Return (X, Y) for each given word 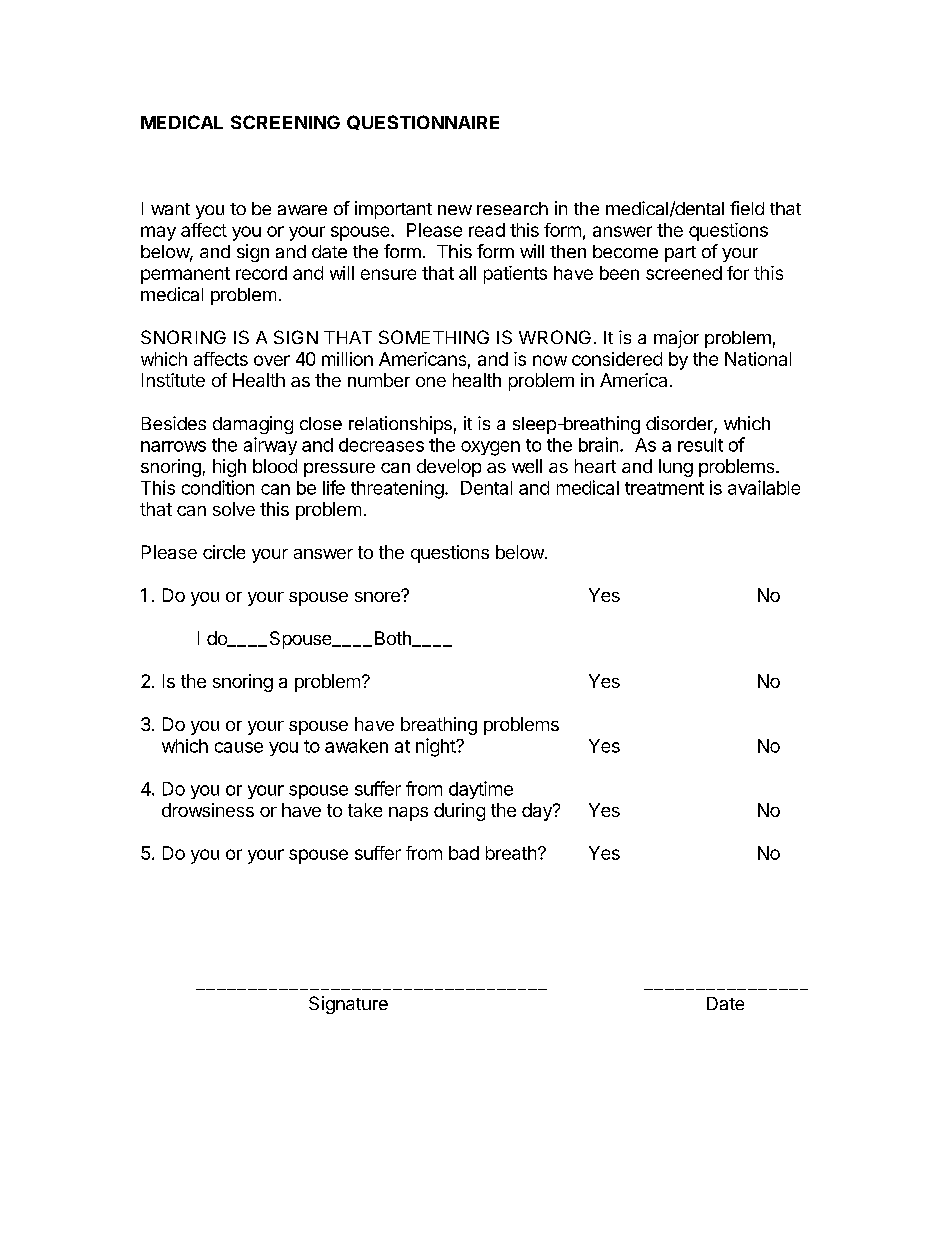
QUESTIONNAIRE (423, 122)
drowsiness (208, 810)
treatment (664, 488)
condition (218, 487)
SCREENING (285, 122)
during (459, 812)
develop (449, 468)
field (747, 208)
